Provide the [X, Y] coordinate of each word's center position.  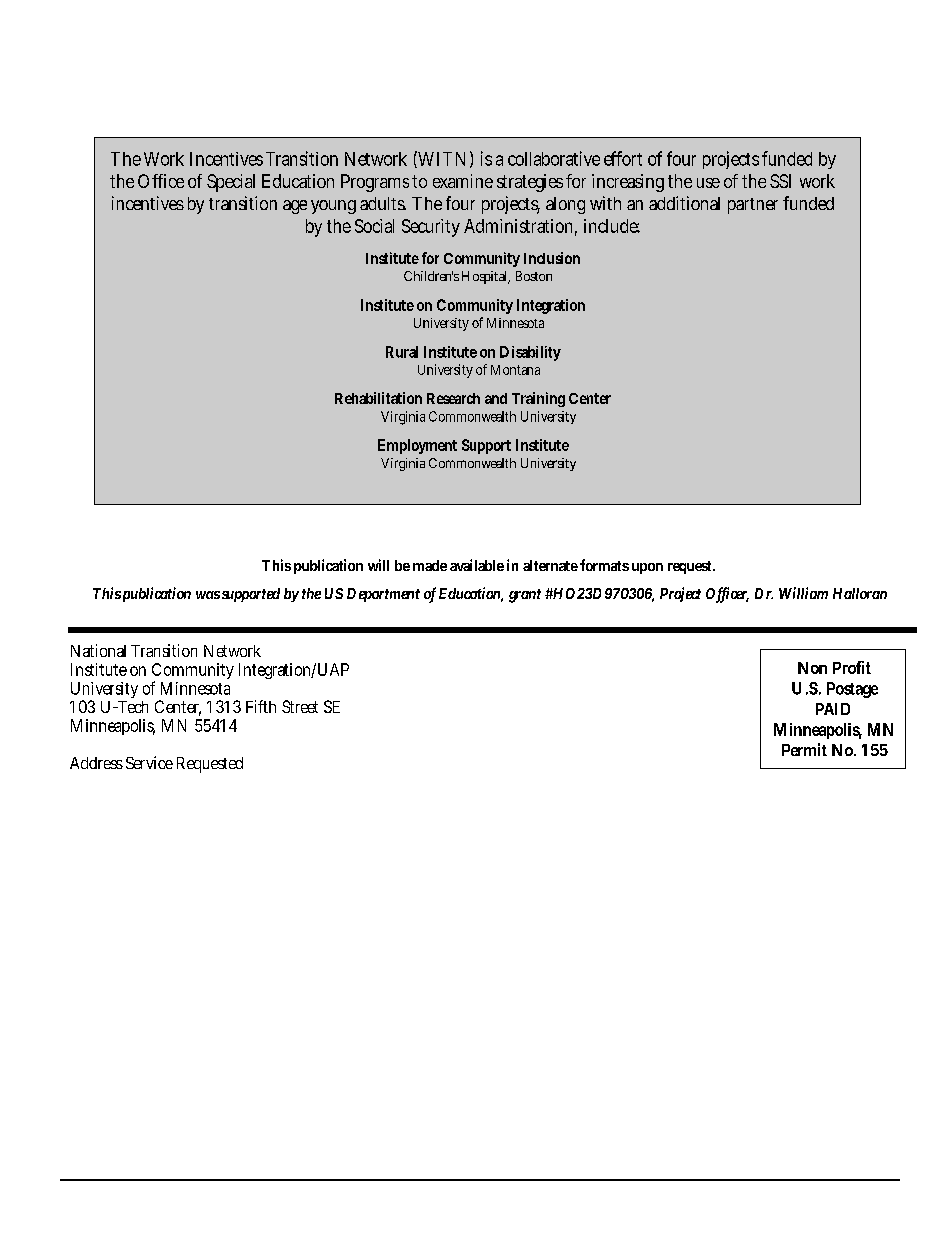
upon [647, 568]
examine [463, 181]
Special [231, 183]
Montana [515, 370]
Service [149, 762]
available [477, 565]
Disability [530, 353]
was [208, 595]
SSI [780, 181]
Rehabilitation [378, 398]
